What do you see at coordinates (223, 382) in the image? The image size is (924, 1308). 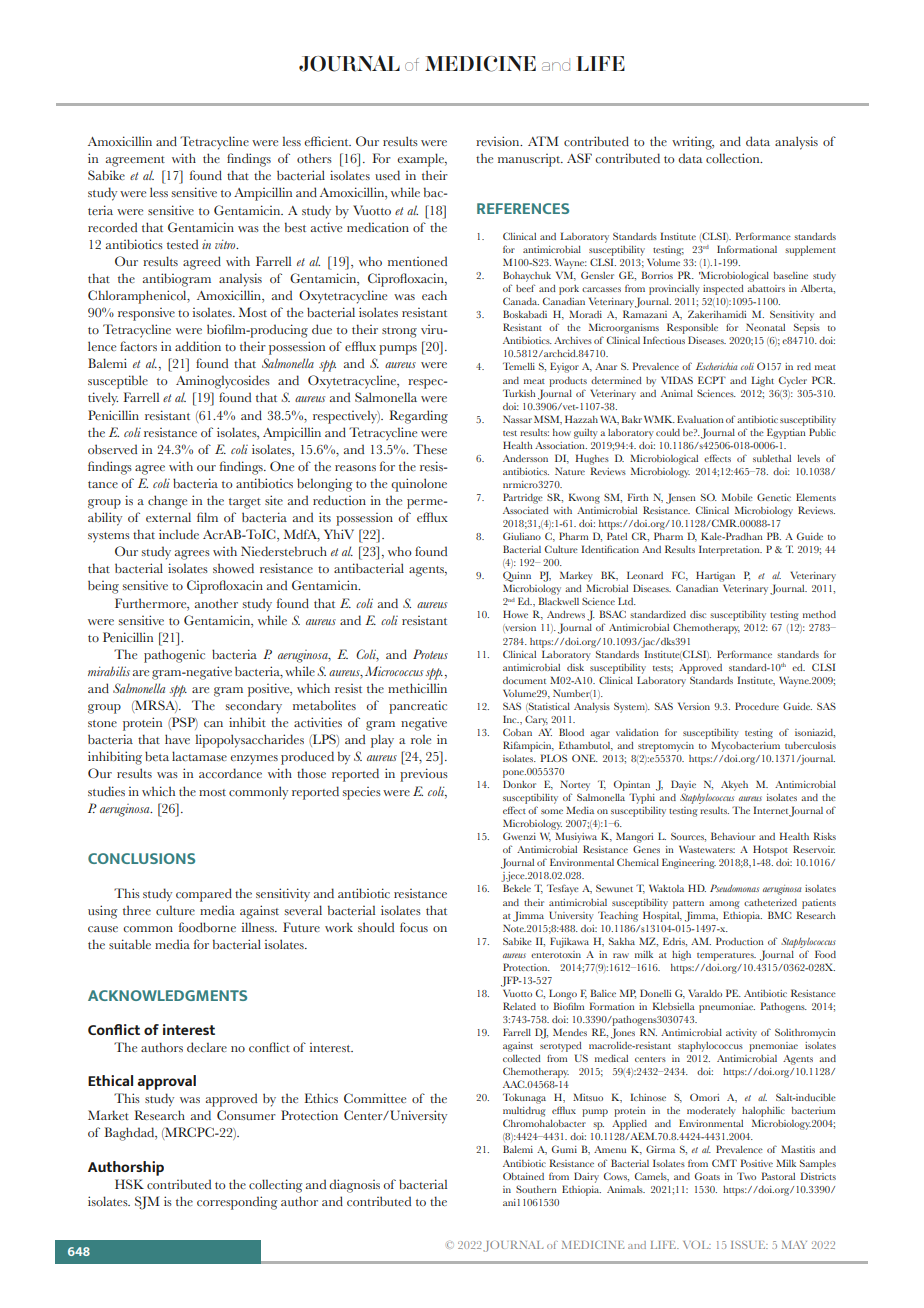 I see `Aminoglycosides` at bounding box center [223, 382].
